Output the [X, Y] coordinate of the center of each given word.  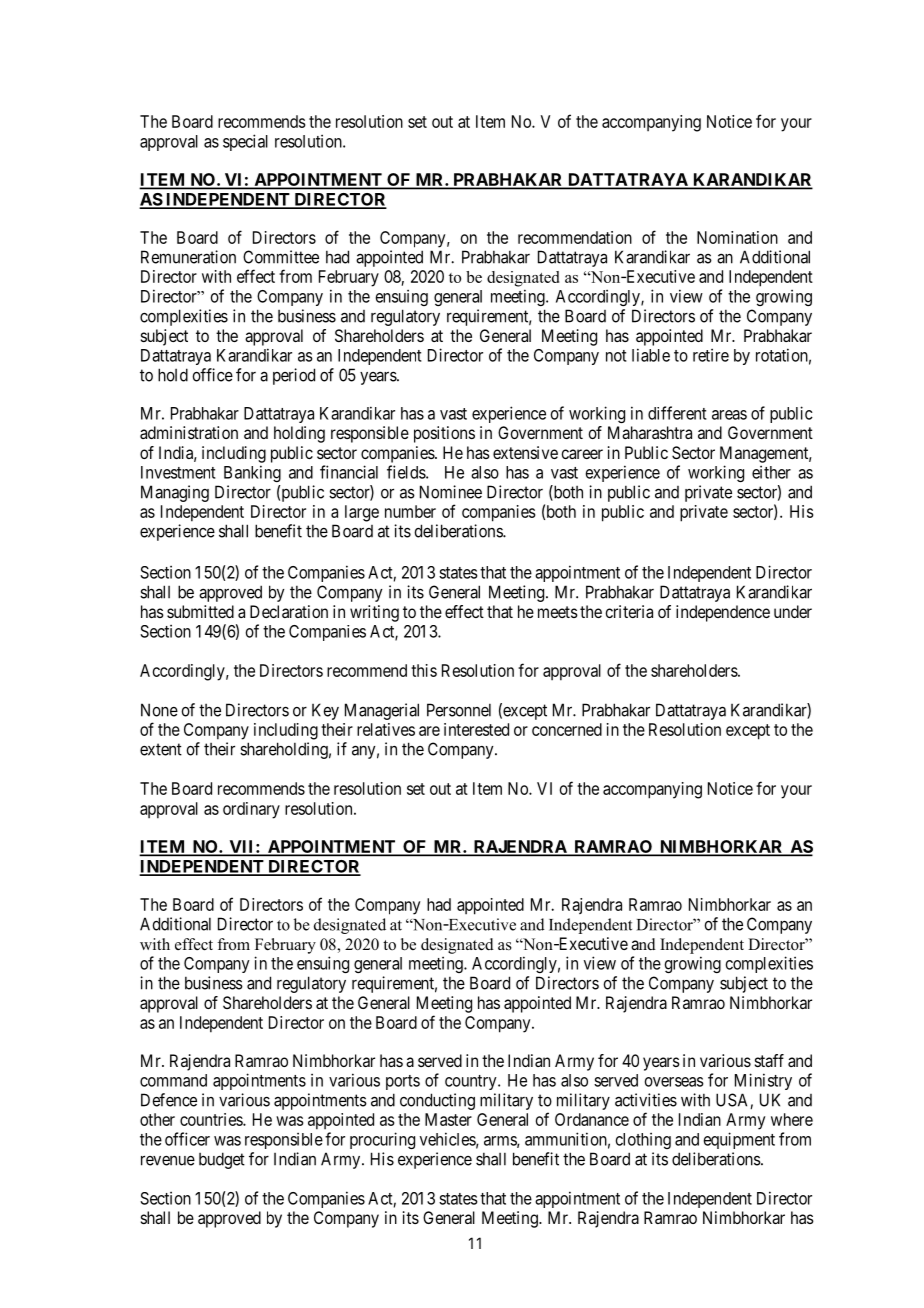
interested [476, 729]
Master [448, 1119]
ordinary [251, 810]
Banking [252, 473]
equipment [739, 1140]
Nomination [737, 237]
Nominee [451, 492]
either [771, 472]
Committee [281, 257]
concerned [567, 729]
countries [212, 1119]
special [245, 142]
